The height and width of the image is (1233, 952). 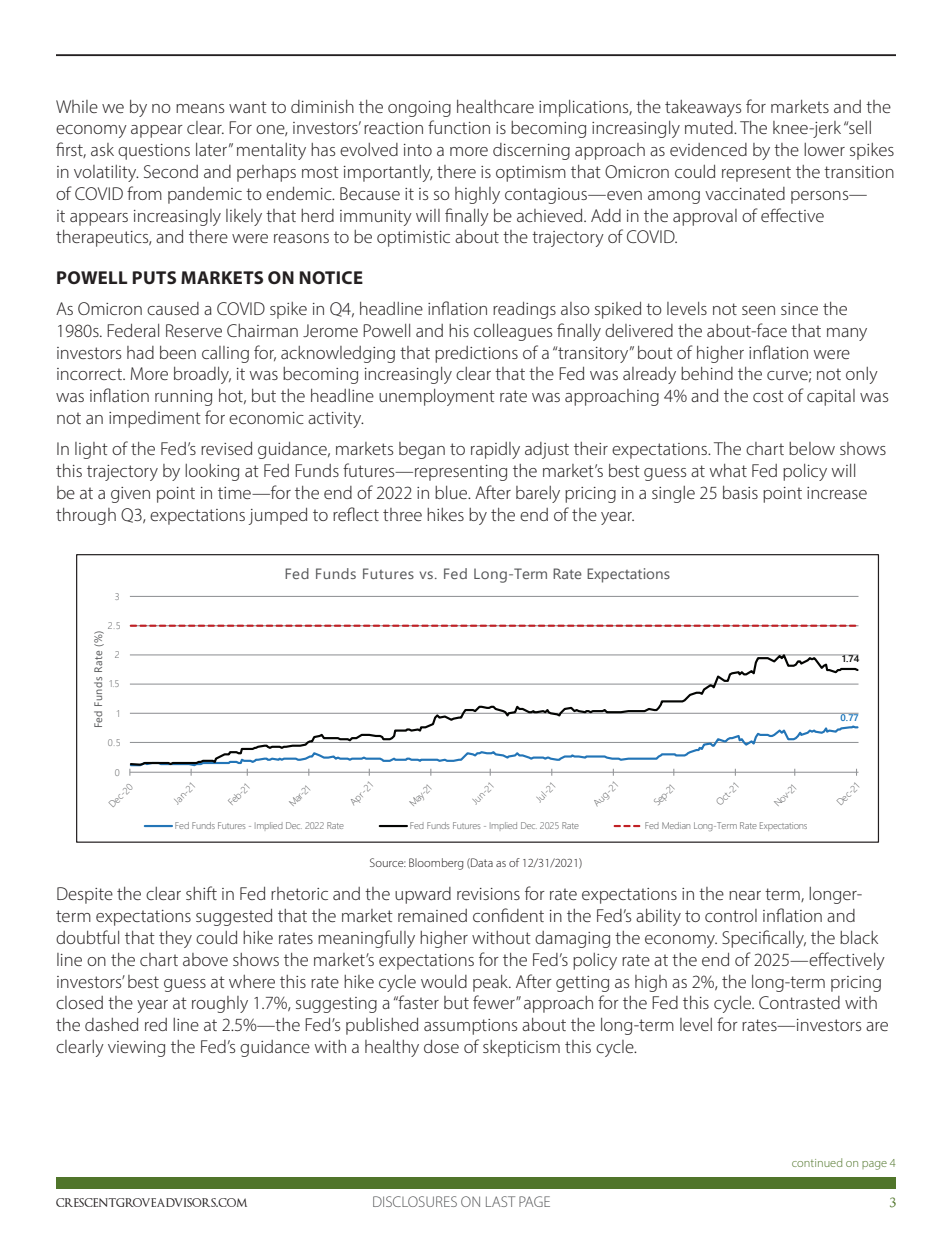 I want to click on Median, so click(x=676, y=825).
